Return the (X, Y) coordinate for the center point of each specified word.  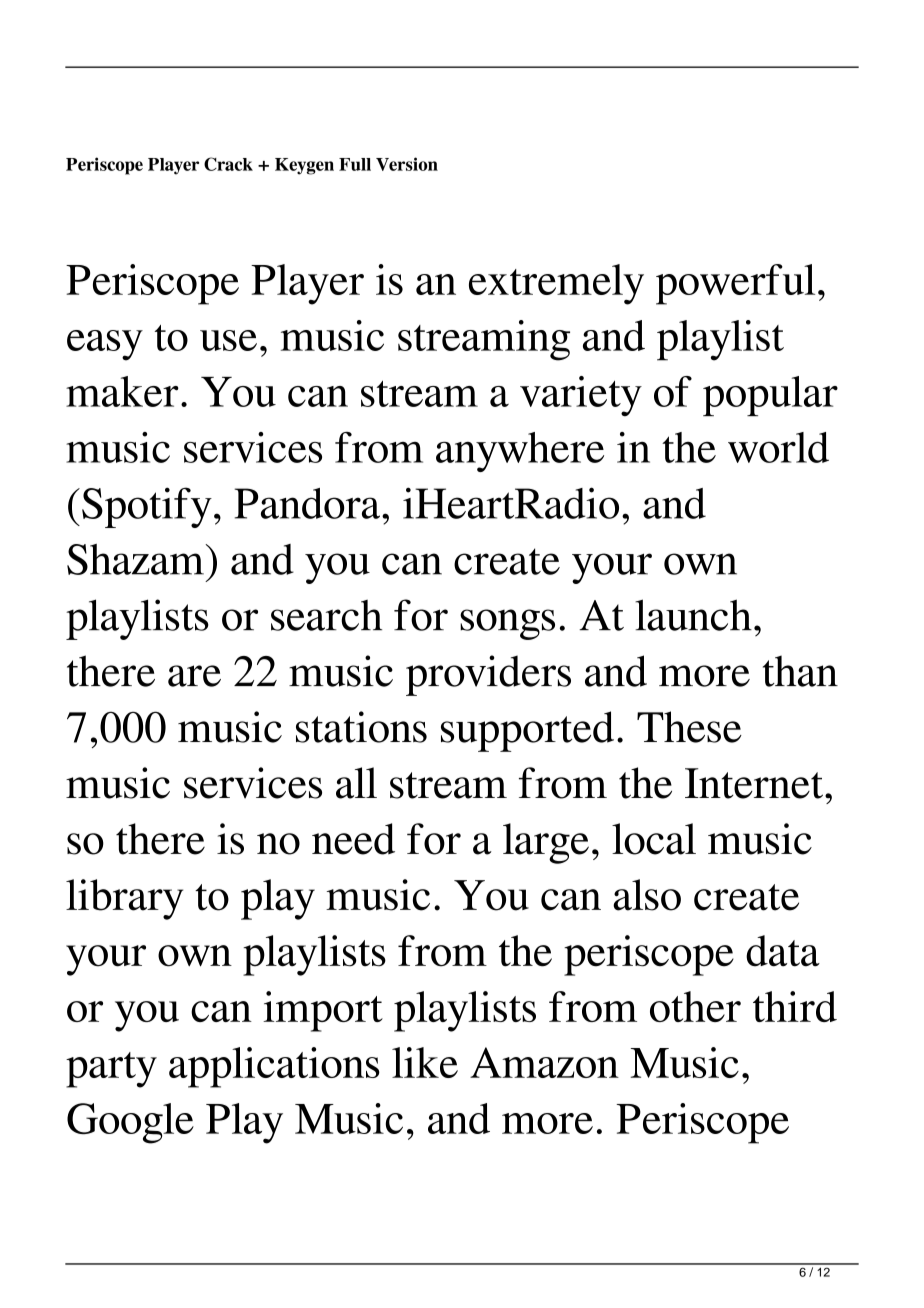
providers (488, 675)
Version (407, 164)
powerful (735, 284)
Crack (228, 164)
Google (130, 1123)
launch (693, 615)
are (194, 676)
